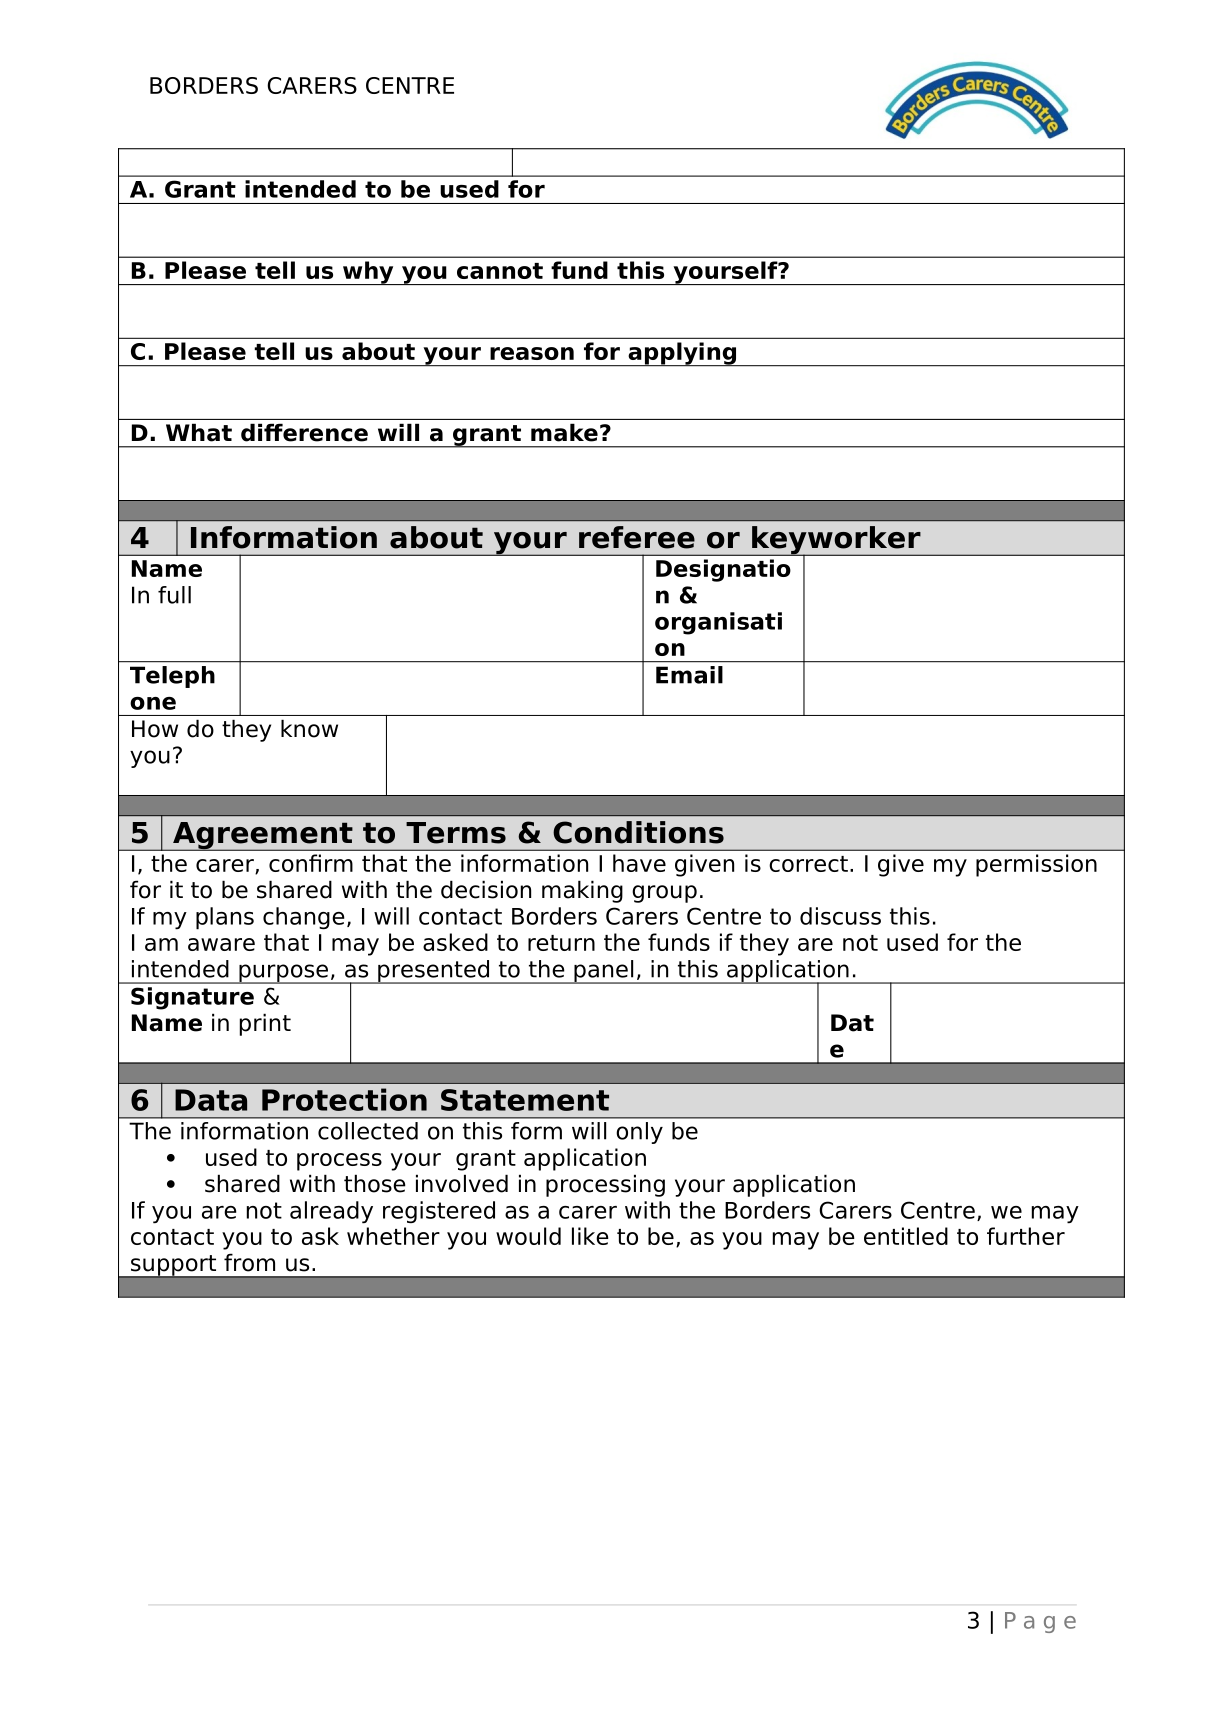  What do you see at coordinates (249, 1262) in the screenshot?
I see `from` at bounding box center [249, 1262].
